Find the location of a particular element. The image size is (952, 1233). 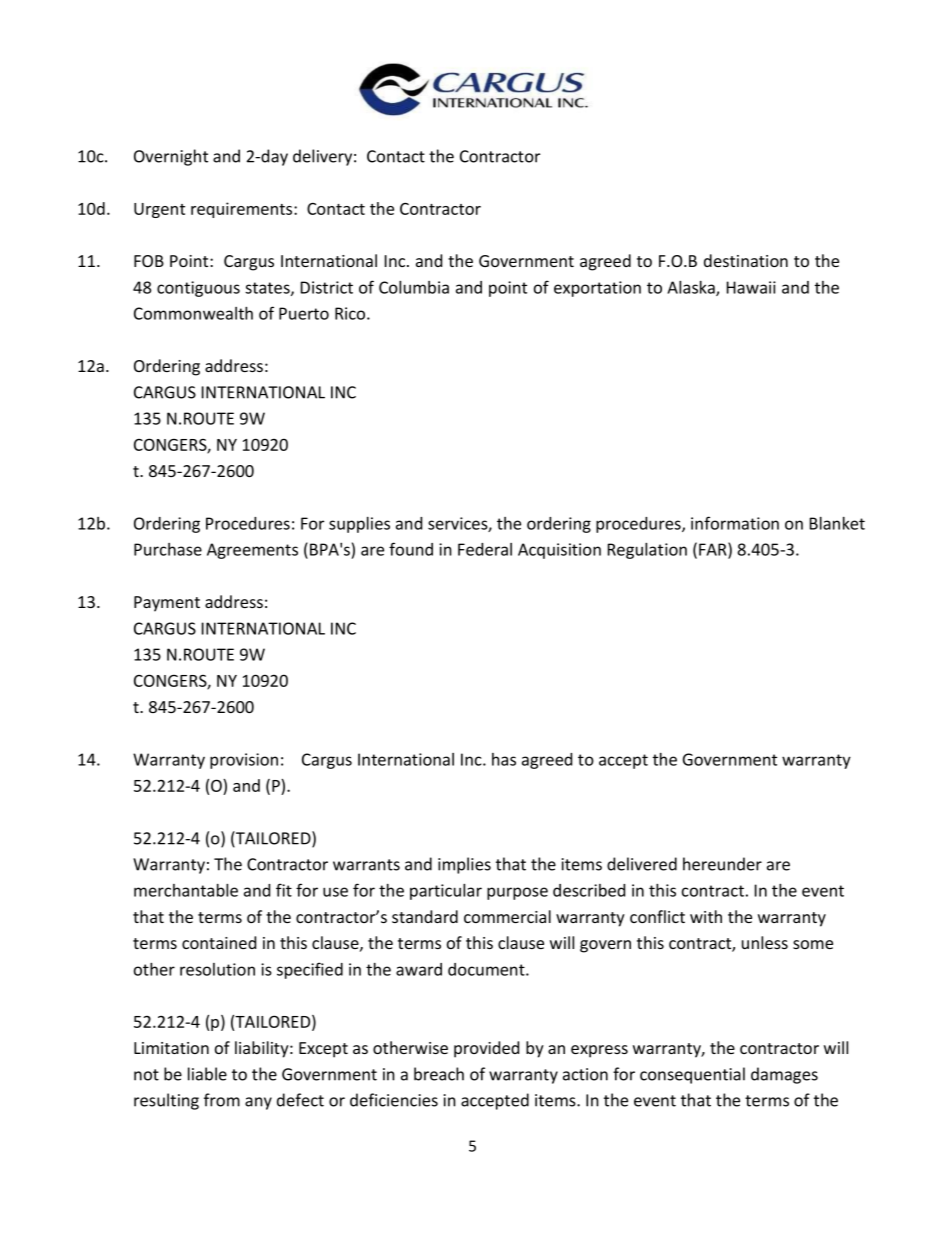

provision is located at coordinates (244, 761).
